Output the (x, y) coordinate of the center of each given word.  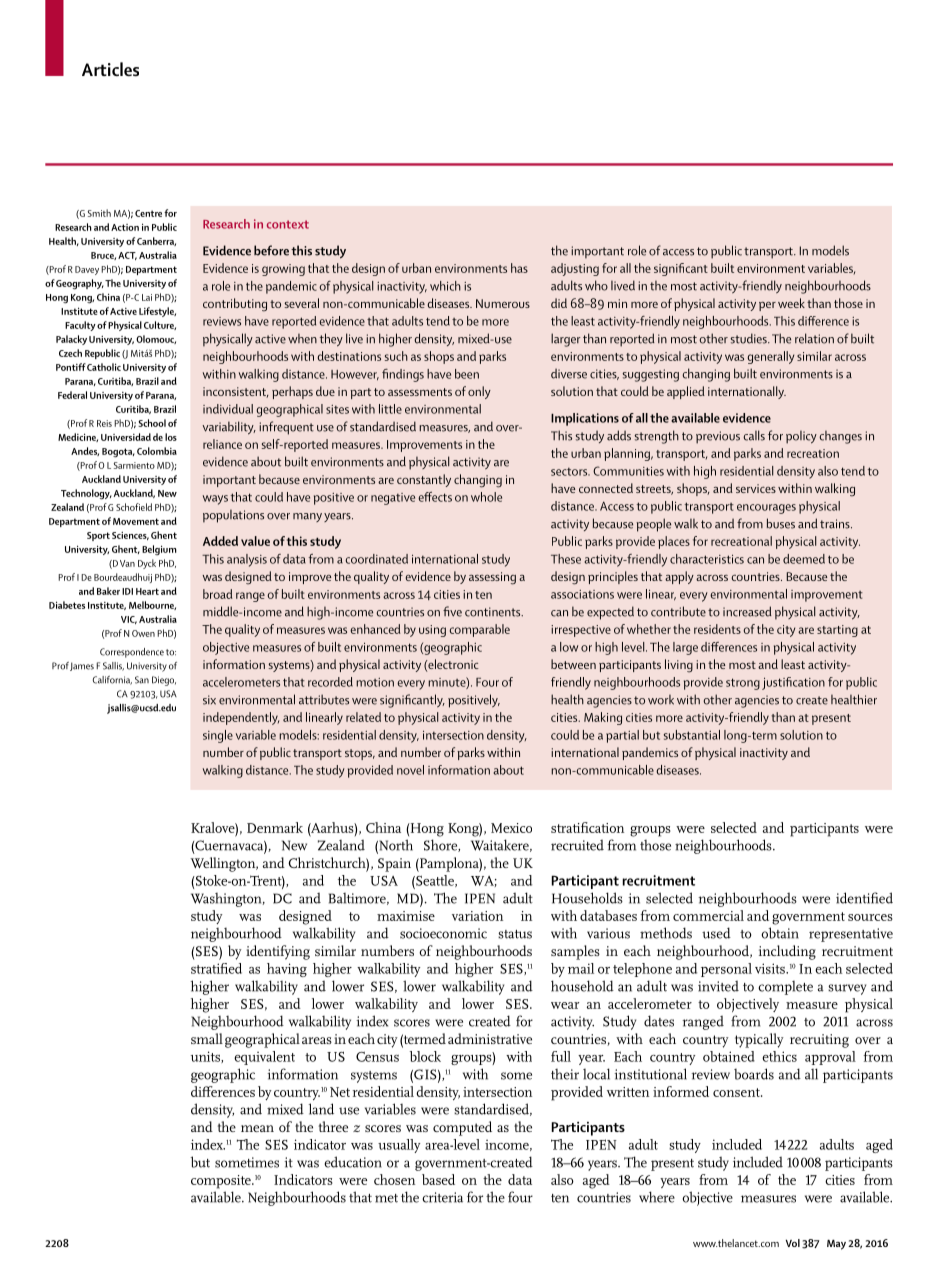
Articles (110, 69)
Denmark (275, 827)
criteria (442, 1197)
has (519, 268)
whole (486, 497)
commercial (708, 915)
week (791, 303)
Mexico (511, 828)
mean (257, 1128)
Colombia (157, 451)
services (756, 488)
